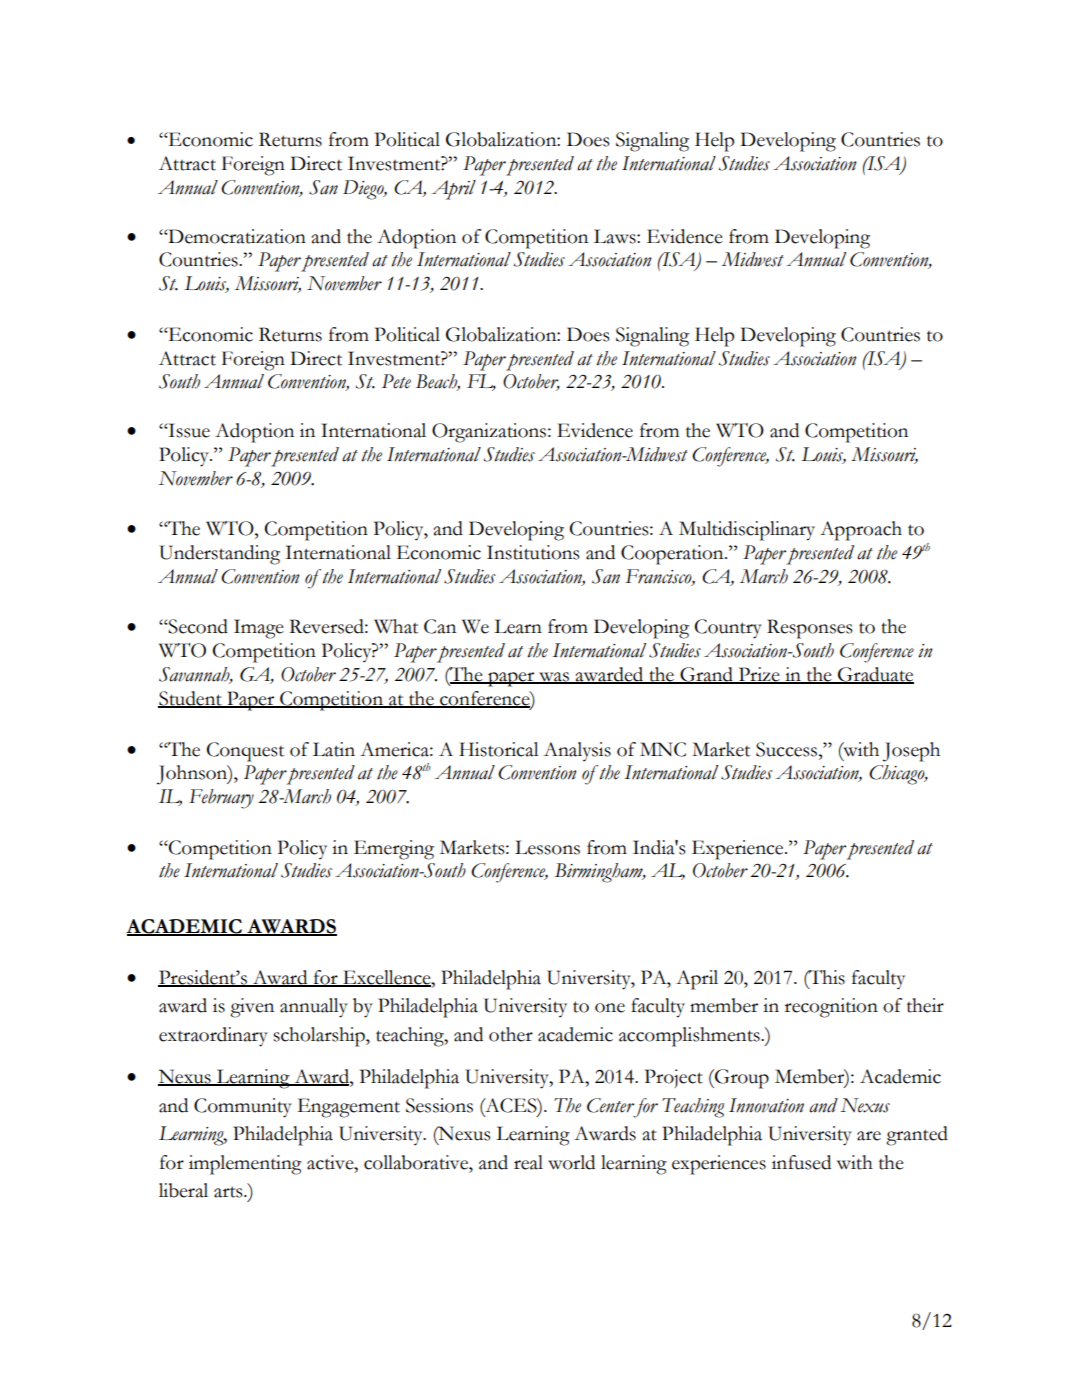 The height and width of the screenshot is (1396, 1079). Describe the element at coordinates (396, 381) in the screenshot. I see `Pete` at that location.
